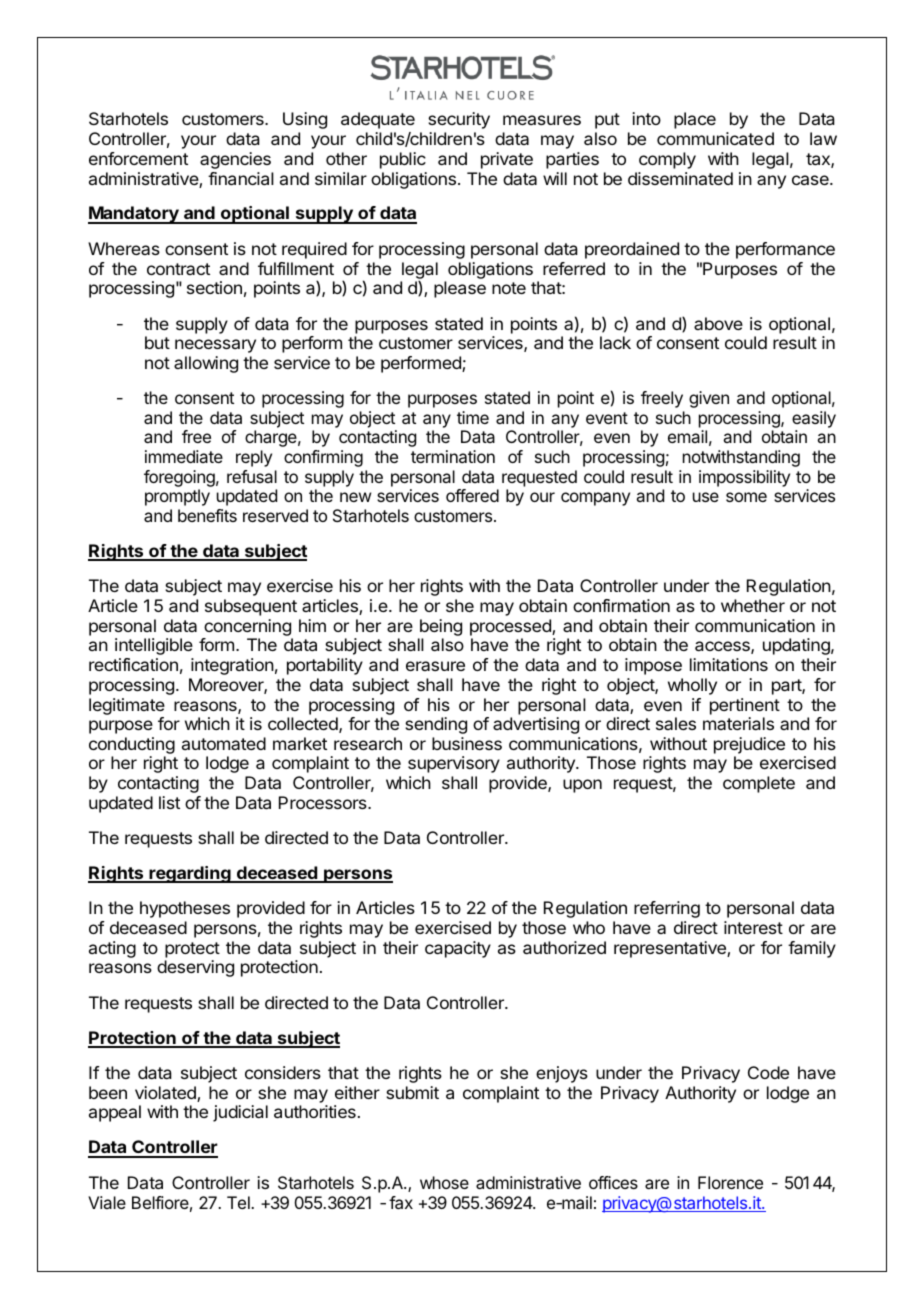 The image size is (924, 1309). Describe the element at coordinates (759, 784) in the screenshot. I see `complete` at that location.
